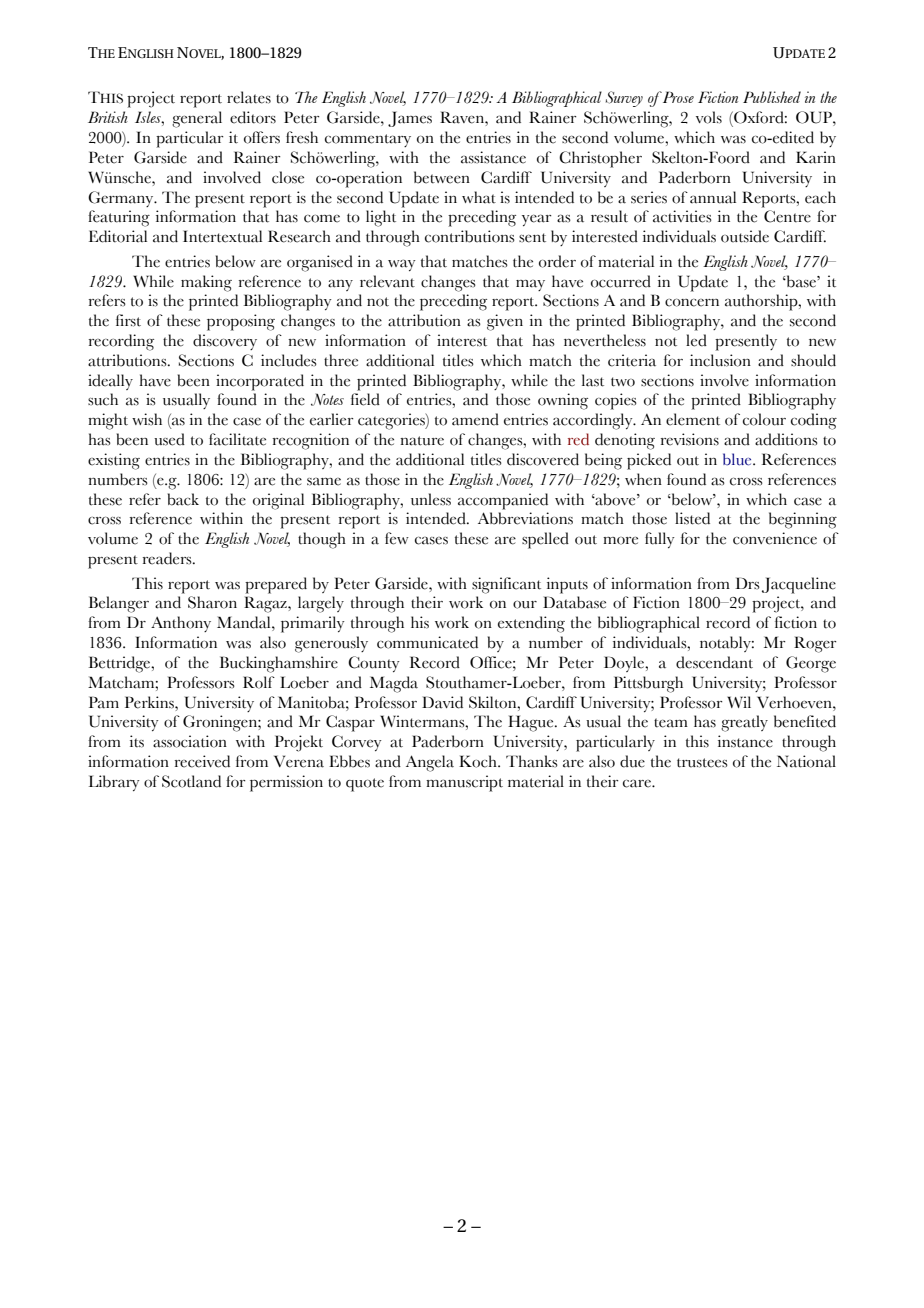 Image resolution: width=924 pixels, height=1308 pixels. What do you see at coordinates (202, 761) in the screenshot?
I see `received` at bounding box center [202, 761].
